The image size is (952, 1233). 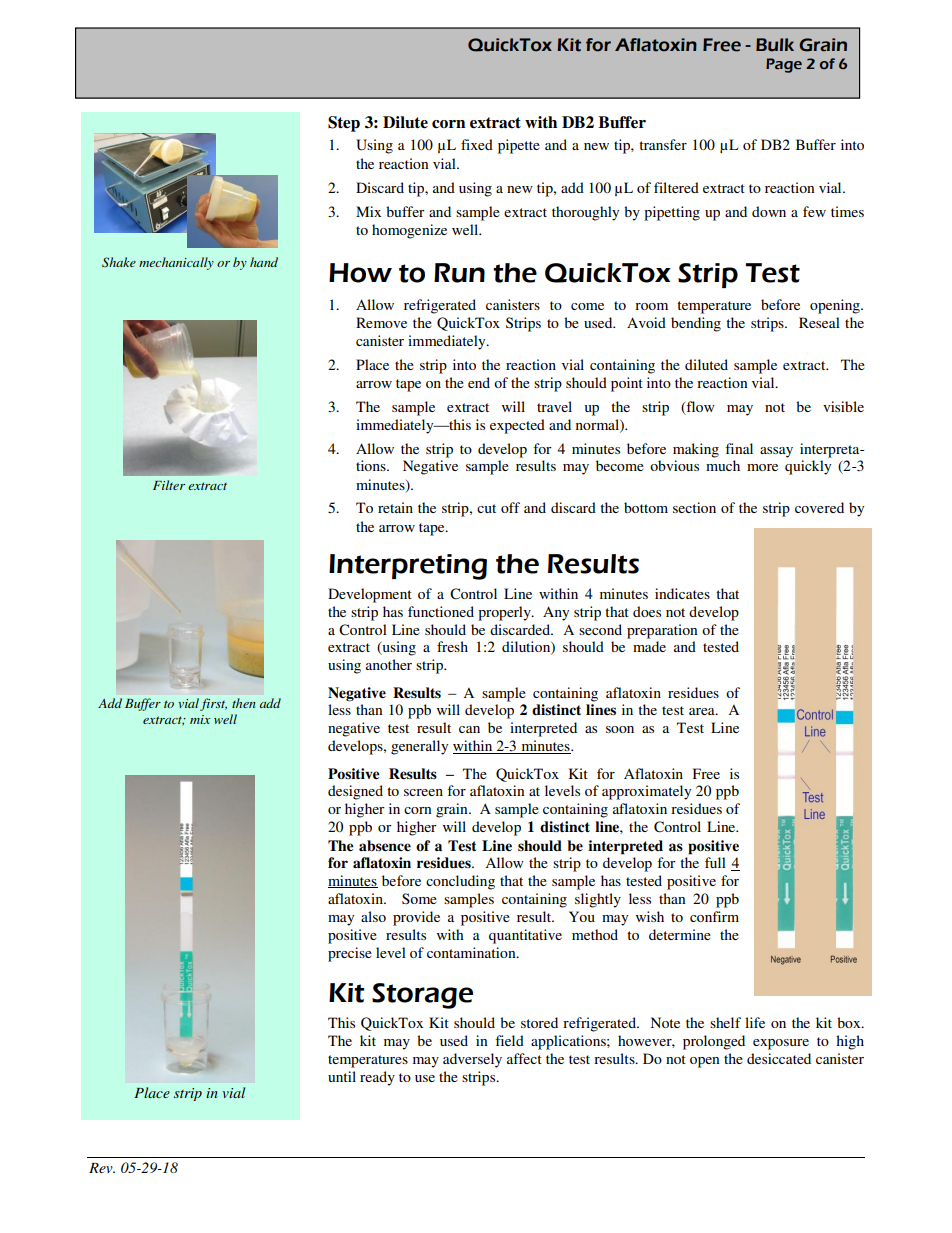 What do you see at coordinates (176, 263) in the document?
I see `mechanically` at bounding box center [176, 263].
